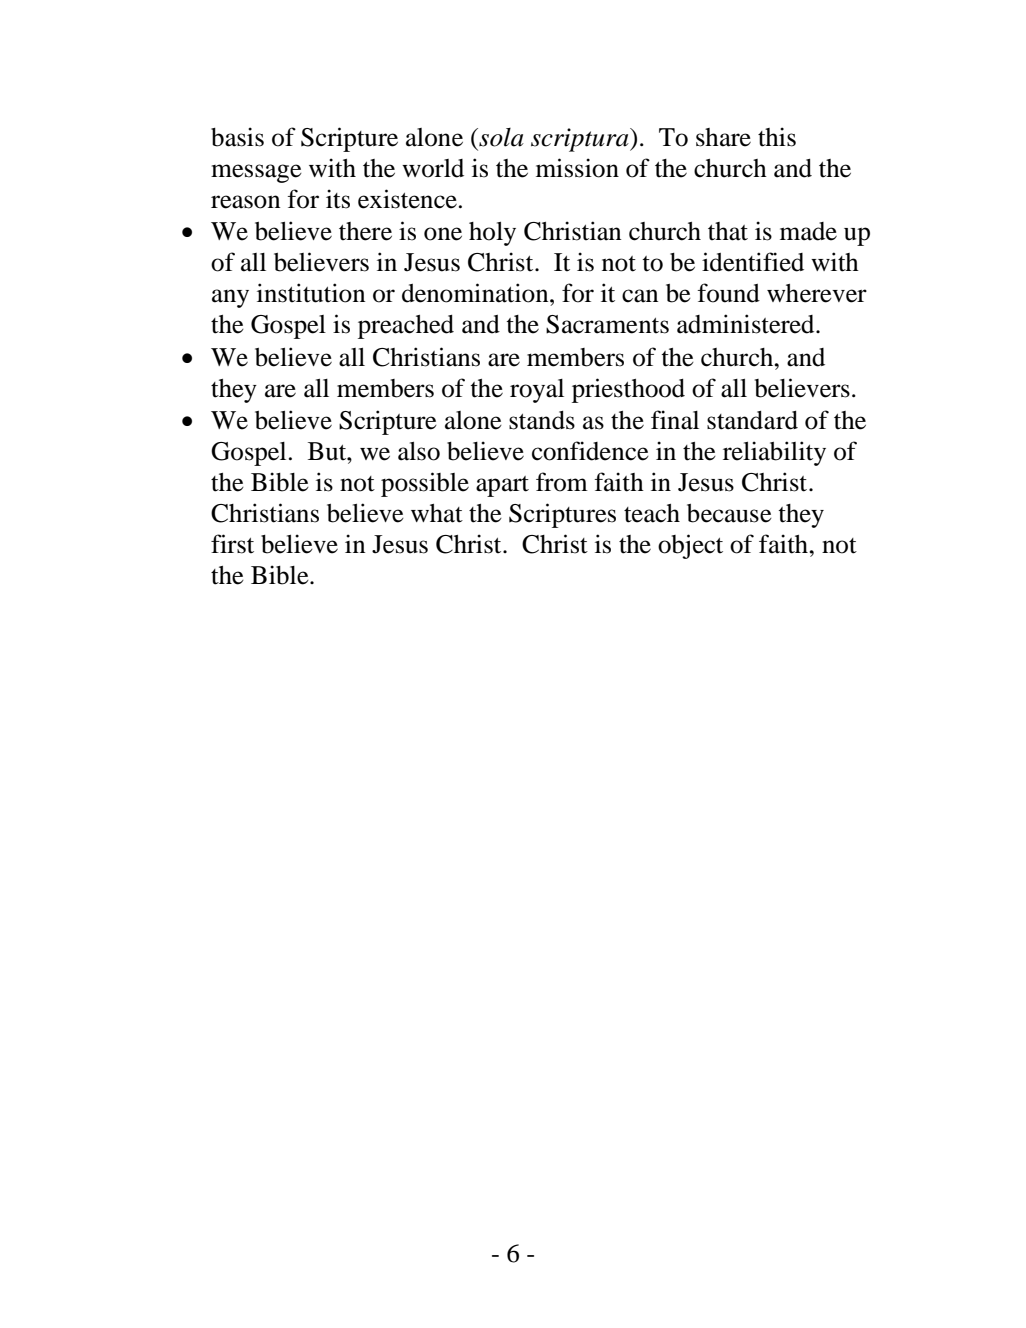  Describe the element at coordinates (723, 137) in the screenshot. I see `share` at that location.
